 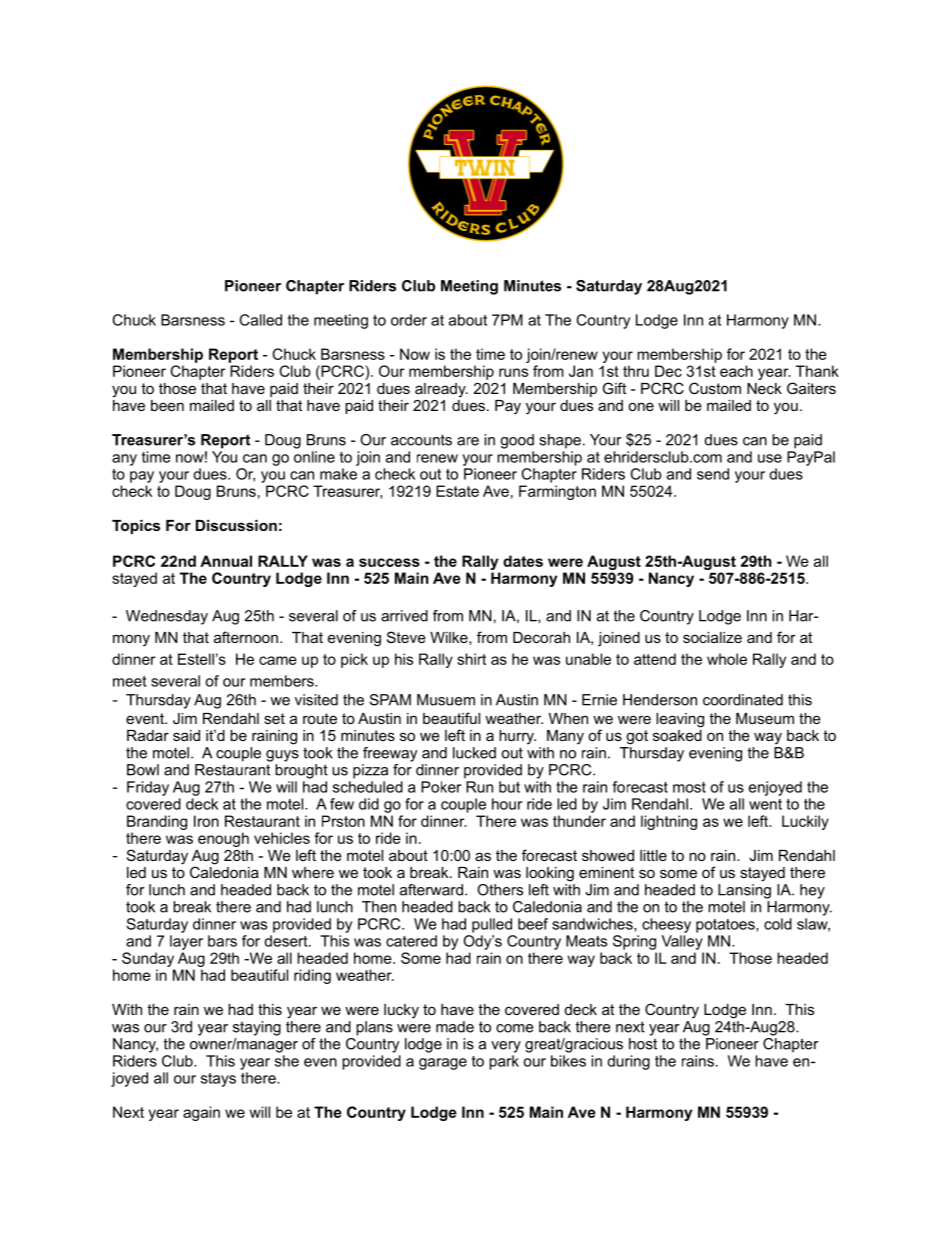 What do you see at coordinates (507, 804) in the screenshot?
I see `hour` at bounding box center [507, 804].
